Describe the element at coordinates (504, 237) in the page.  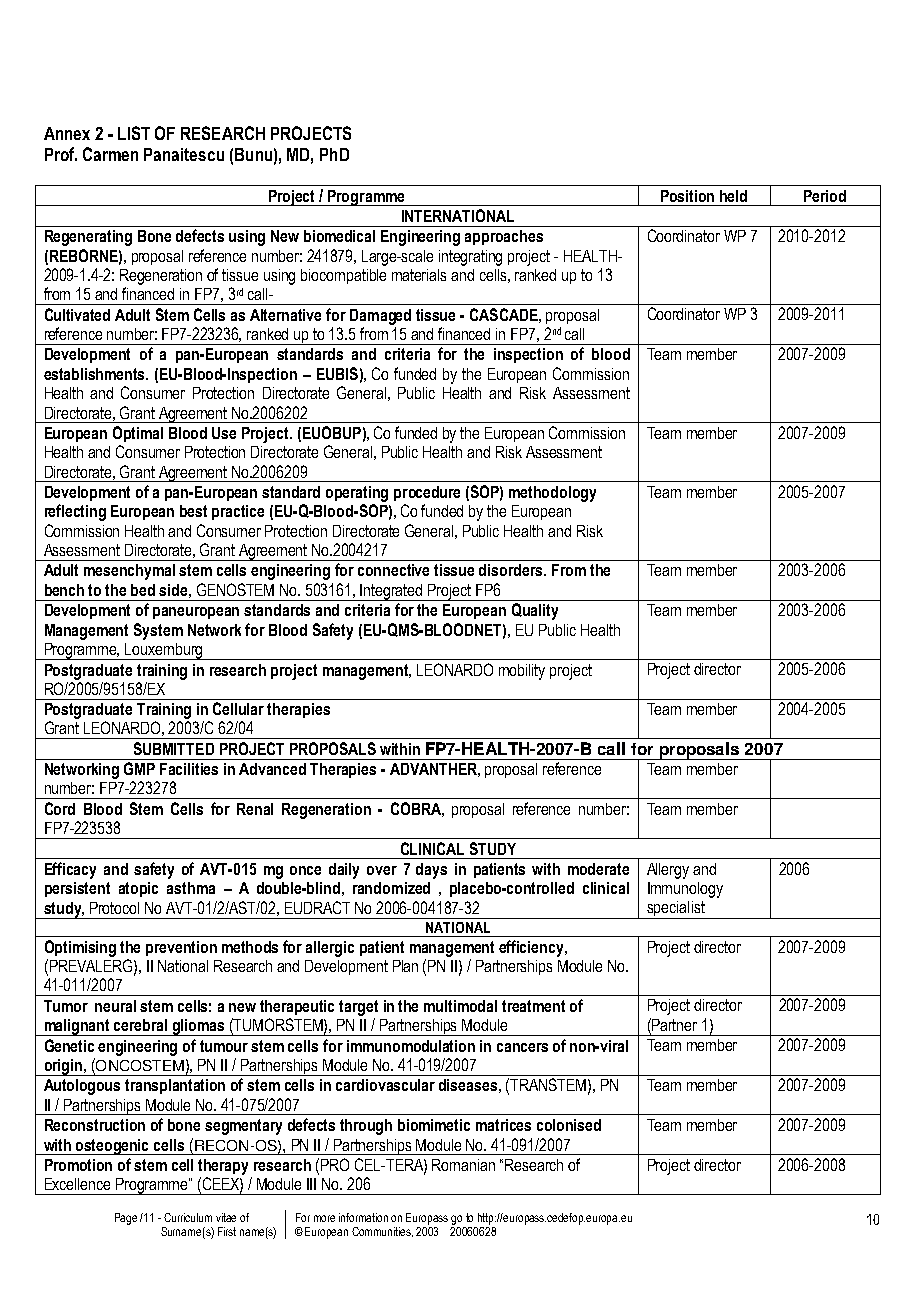
I see `approaches` at that location.
